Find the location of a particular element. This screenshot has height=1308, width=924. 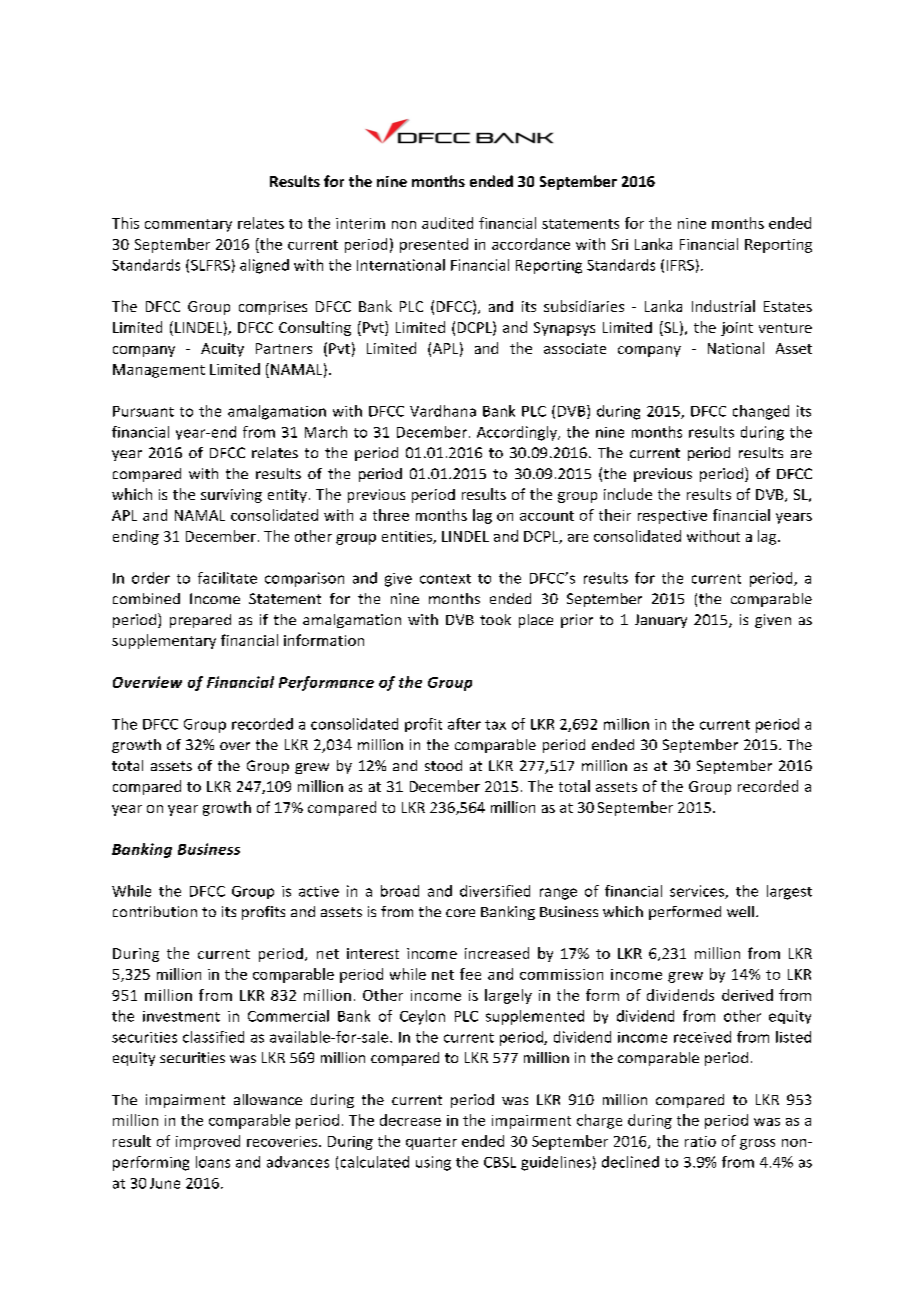

respective is located at coordinates (672, 517).
